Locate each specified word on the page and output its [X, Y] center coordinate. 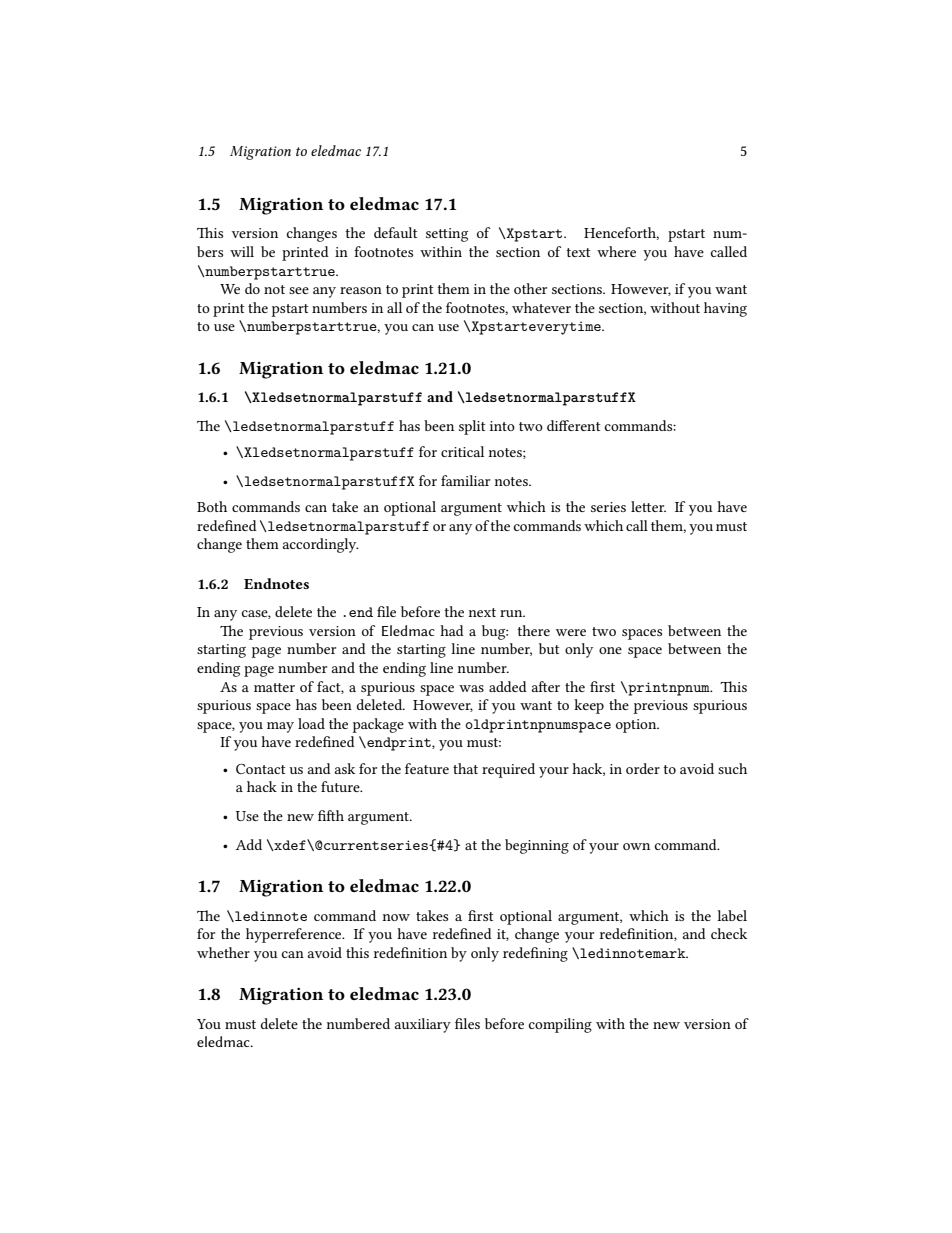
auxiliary [423, 1025]
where [616, 251]
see [299, 290]
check [729, 933]
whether [223, 952]
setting [447, 235]
